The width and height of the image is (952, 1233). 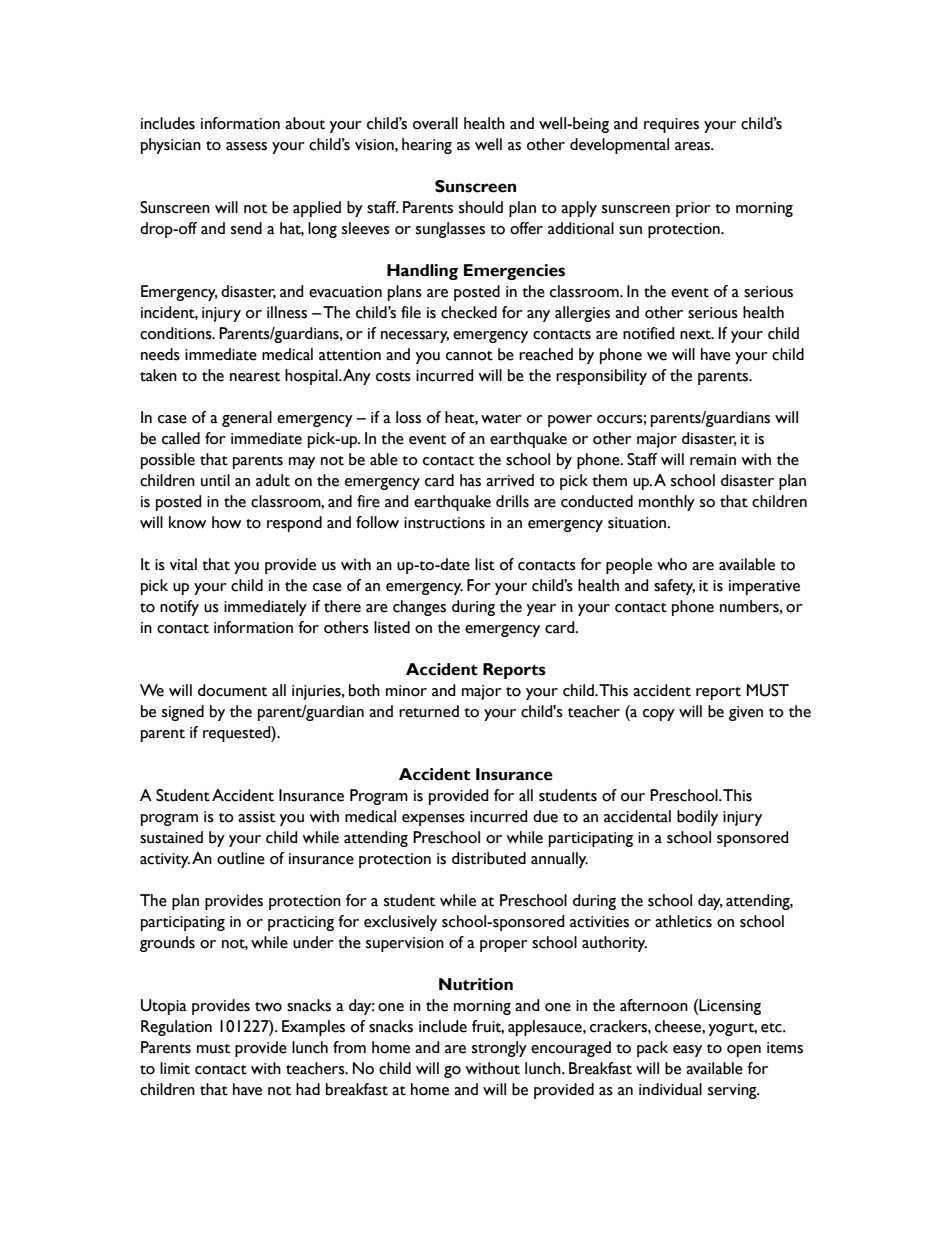 I want to click on athletics, so click(x=683, y=921).
